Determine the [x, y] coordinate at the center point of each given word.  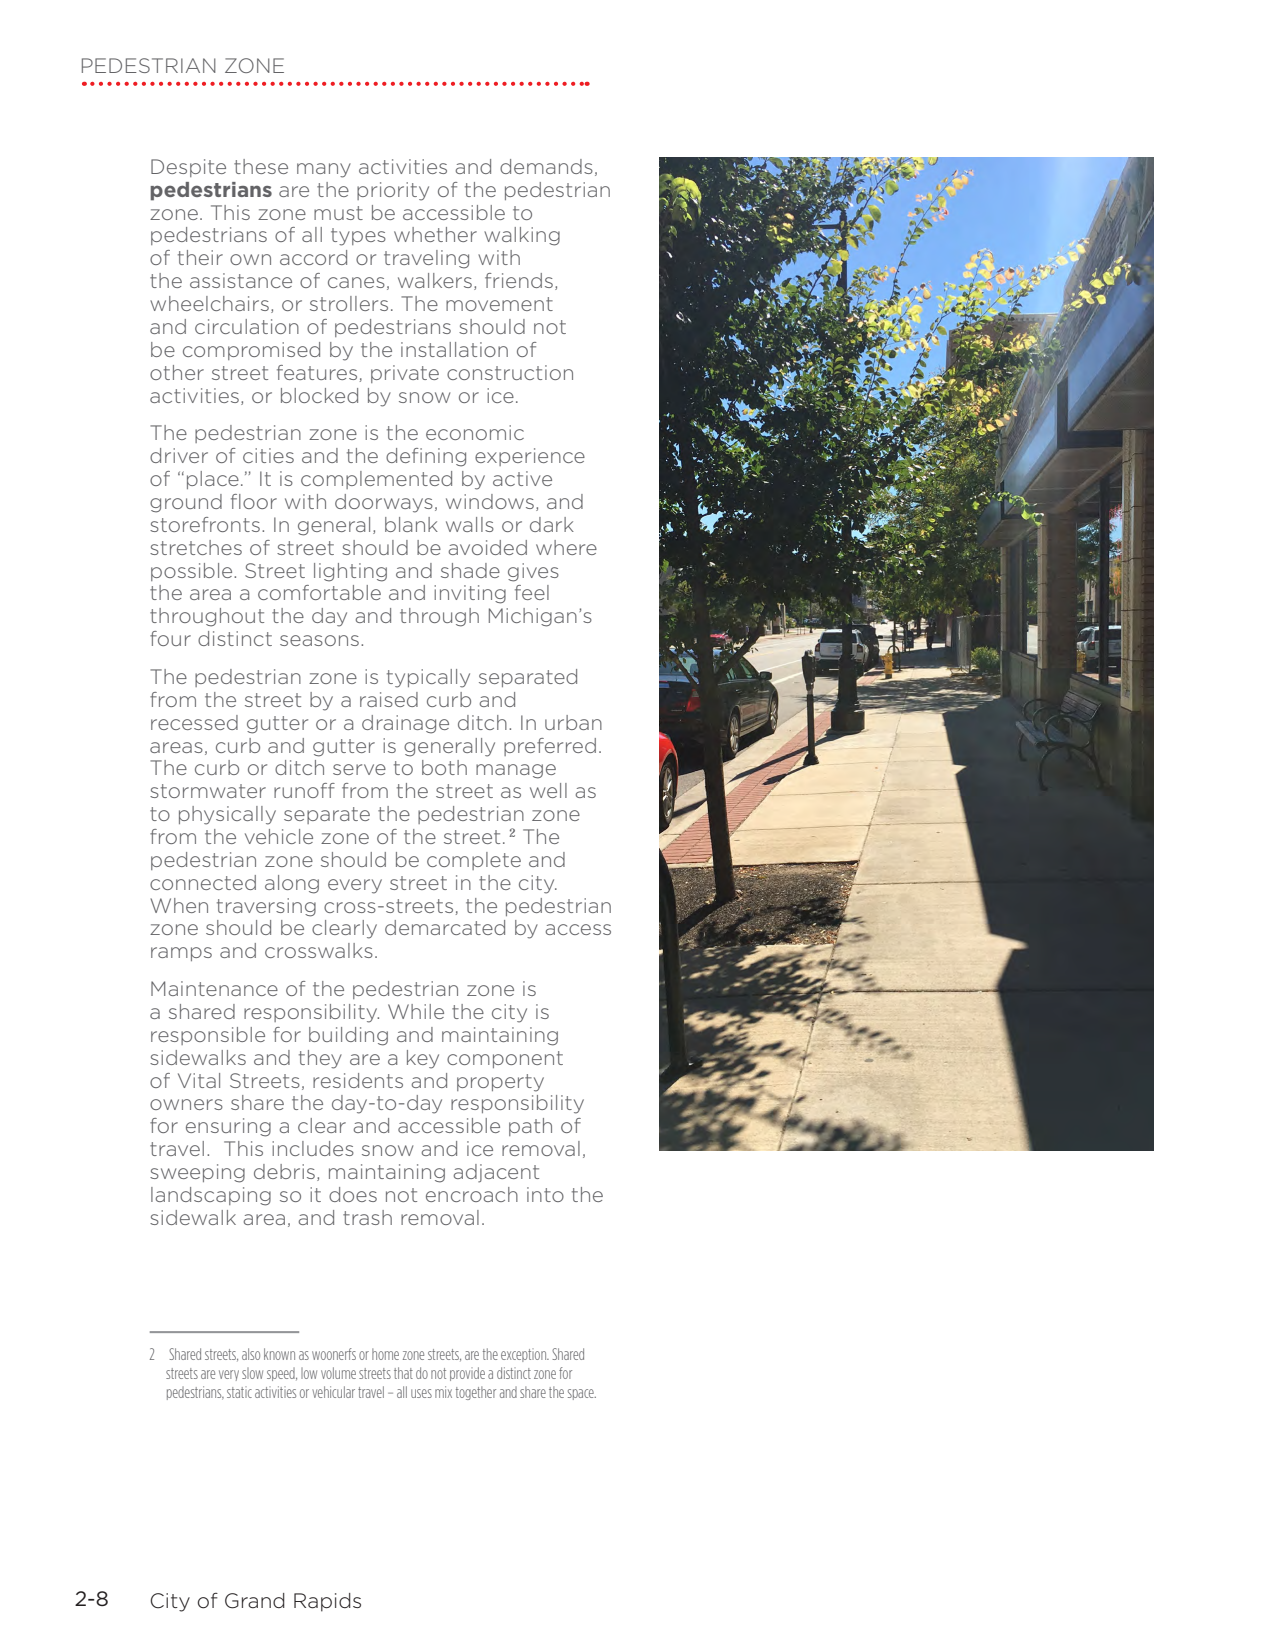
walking [522, 236]
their [200, 257]
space [582, 1394]
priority [393, 191]
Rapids [327, 1602]
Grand [255, 1601]
